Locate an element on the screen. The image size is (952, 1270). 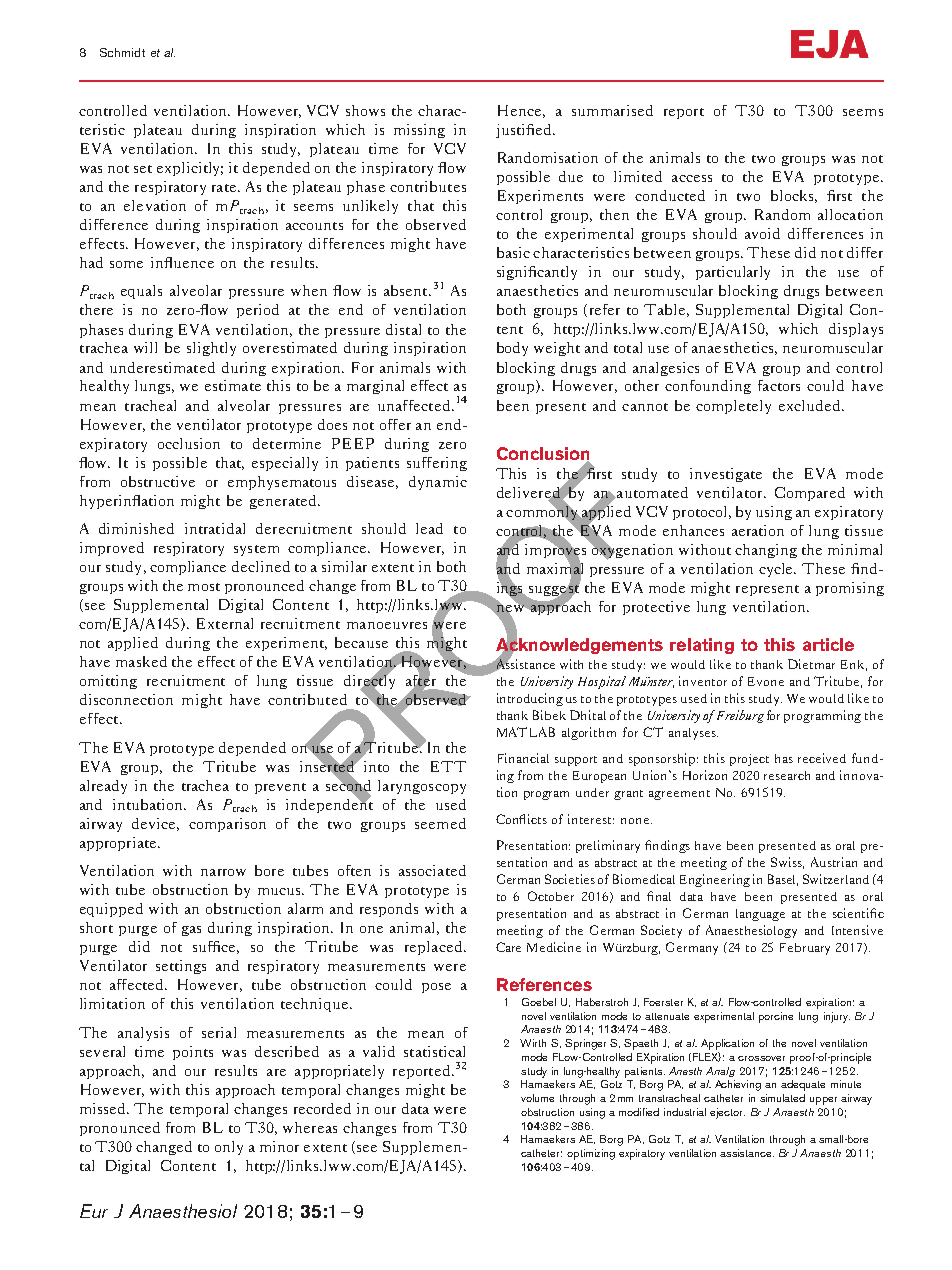
volume is located at coordinates (537, 1098).
